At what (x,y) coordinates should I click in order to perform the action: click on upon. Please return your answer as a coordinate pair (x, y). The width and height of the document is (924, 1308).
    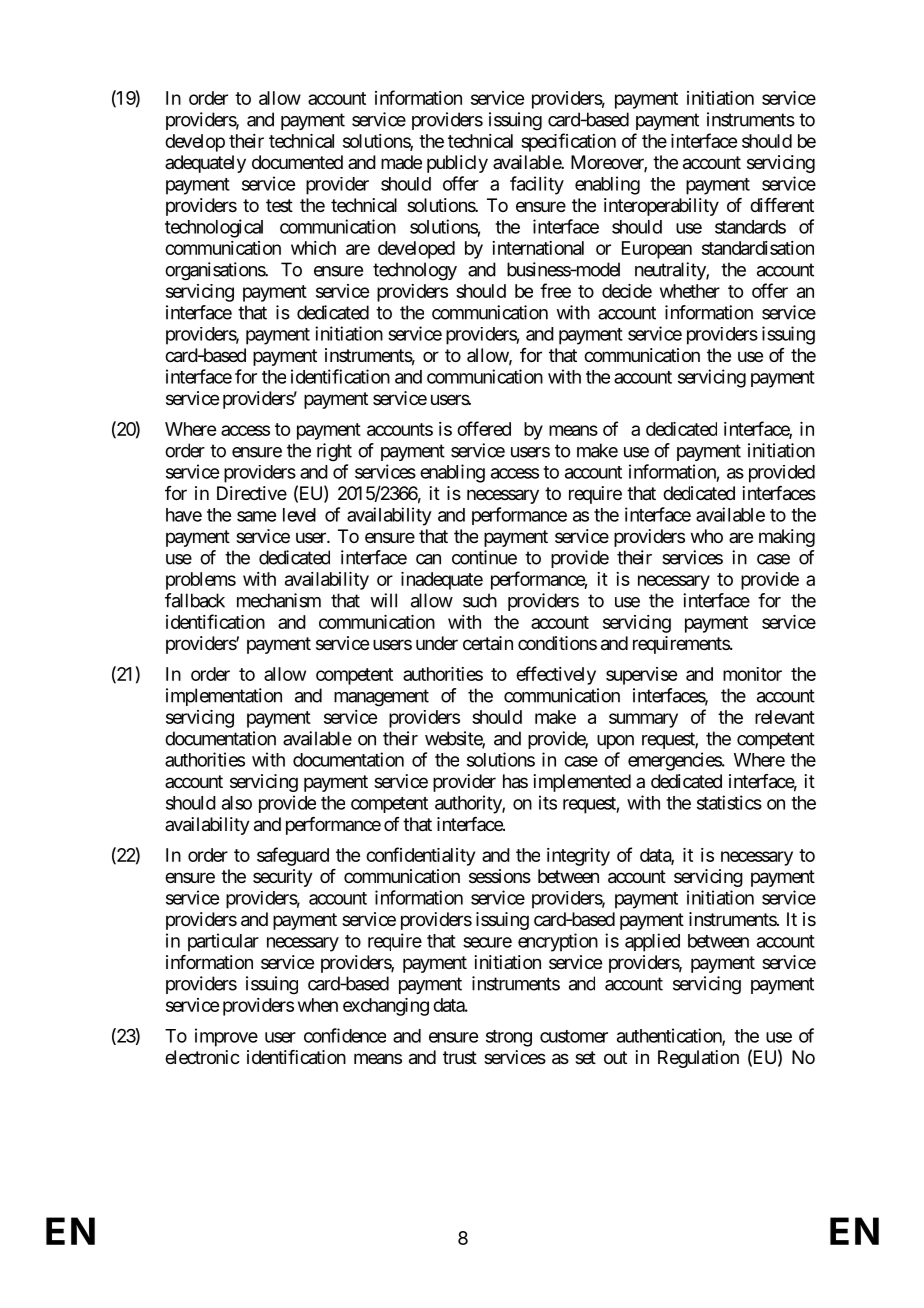
    Looking at the image, I should click on (615, 742).
